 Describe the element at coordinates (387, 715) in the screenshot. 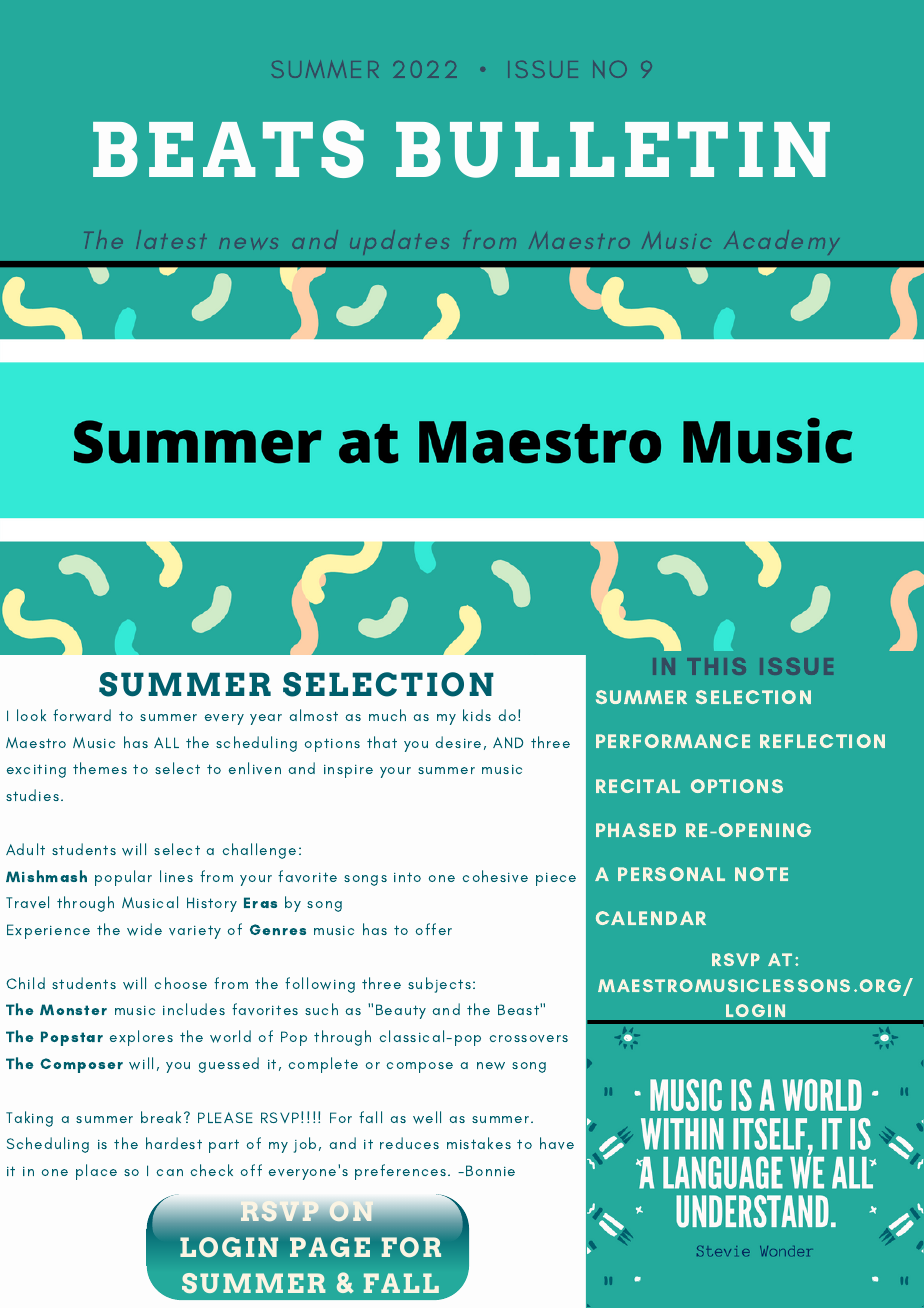

I see `much` at that location.
